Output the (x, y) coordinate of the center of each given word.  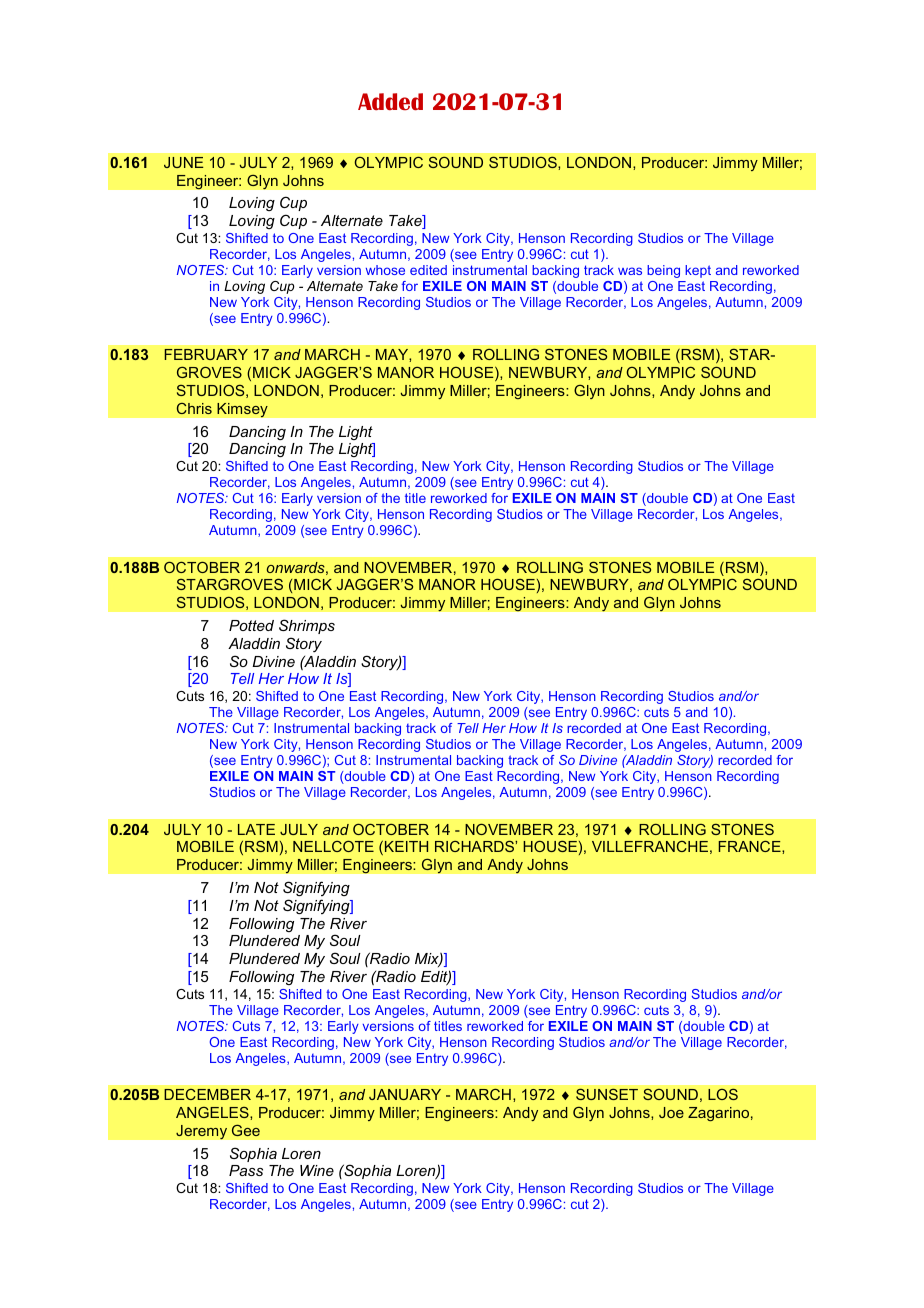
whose (385, 270)
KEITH (406, 846)
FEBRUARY (206, 354)
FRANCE (751, 846)
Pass (246, 1170)
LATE (256, 829)
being (663, 271)
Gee (246, 1130)
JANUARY (405, 1094)
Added (390, 101)
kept (698, 271)
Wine (317, 1170)
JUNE (183, 162)
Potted (251, 625)
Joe (671, 1112)
